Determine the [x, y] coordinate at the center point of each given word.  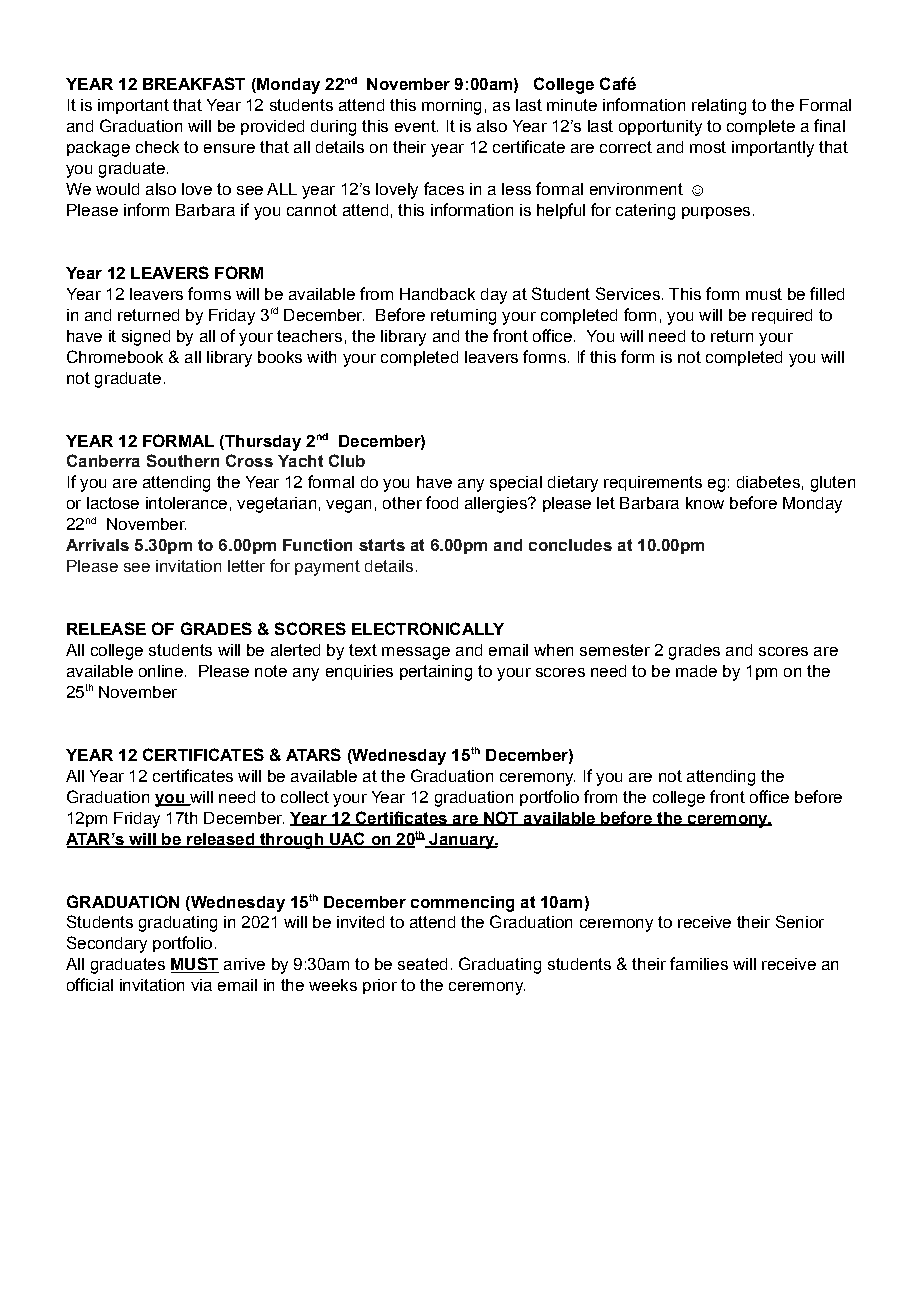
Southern [183, 460]
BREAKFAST [194, 83]
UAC [347, 839]
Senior [800, 921]
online [161, 671]
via [201, 985]
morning [451, 107]
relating [719, 107]
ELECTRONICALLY [428, 628]
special [516, 483]
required [782, 316]
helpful [561, 211]
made [696, 671]
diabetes [768, 482]
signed [146, 338]
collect [305, 797]
